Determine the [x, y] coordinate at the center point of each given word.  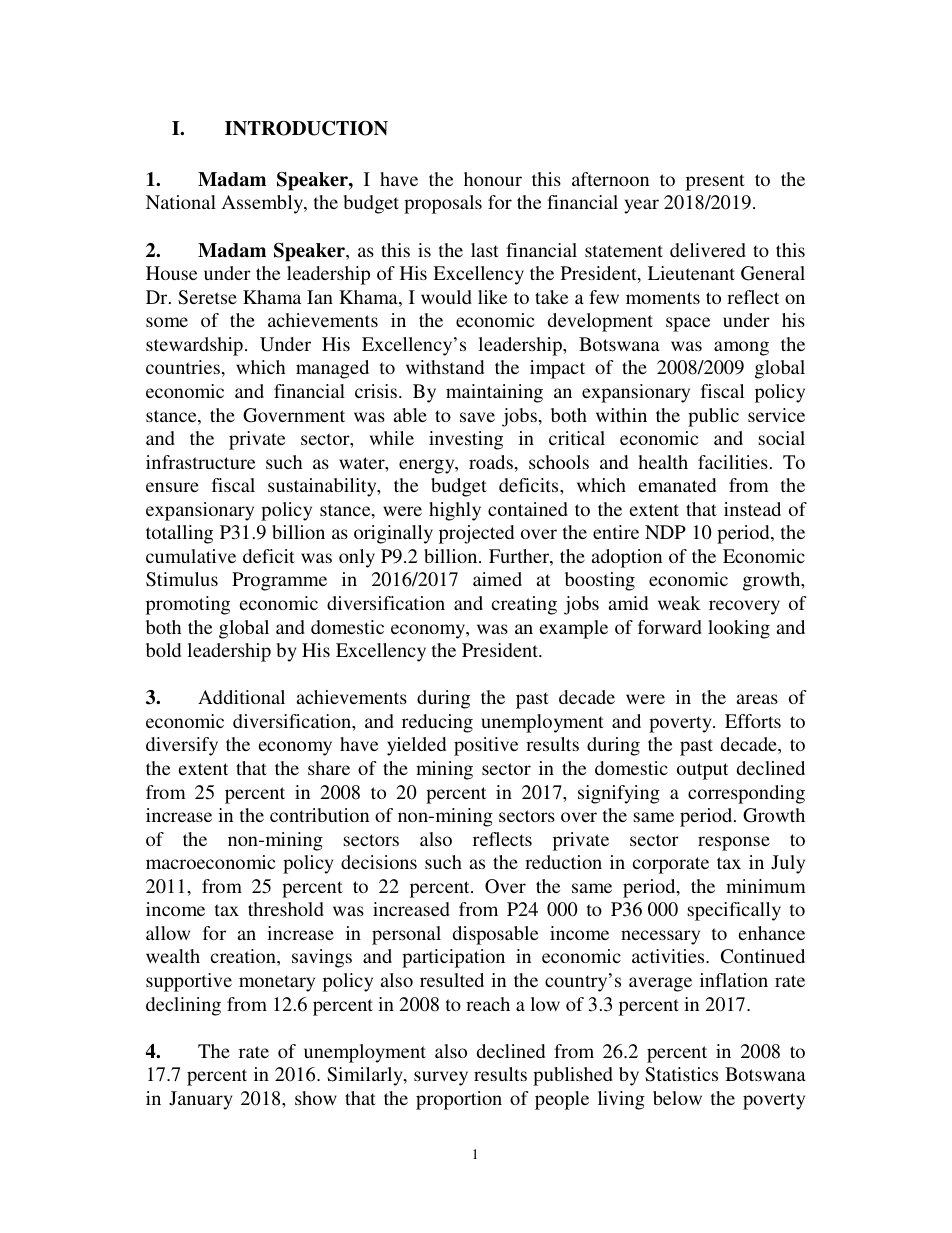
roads [491, 462]
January [200, 1100]
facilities [733, 462]
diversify [182, 746]
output [702, 771]
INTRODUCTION [306, 128]
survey [441, 1078]
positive [486, 746]
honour [493, 179]
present [715, 182]
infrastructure [200, 462]
